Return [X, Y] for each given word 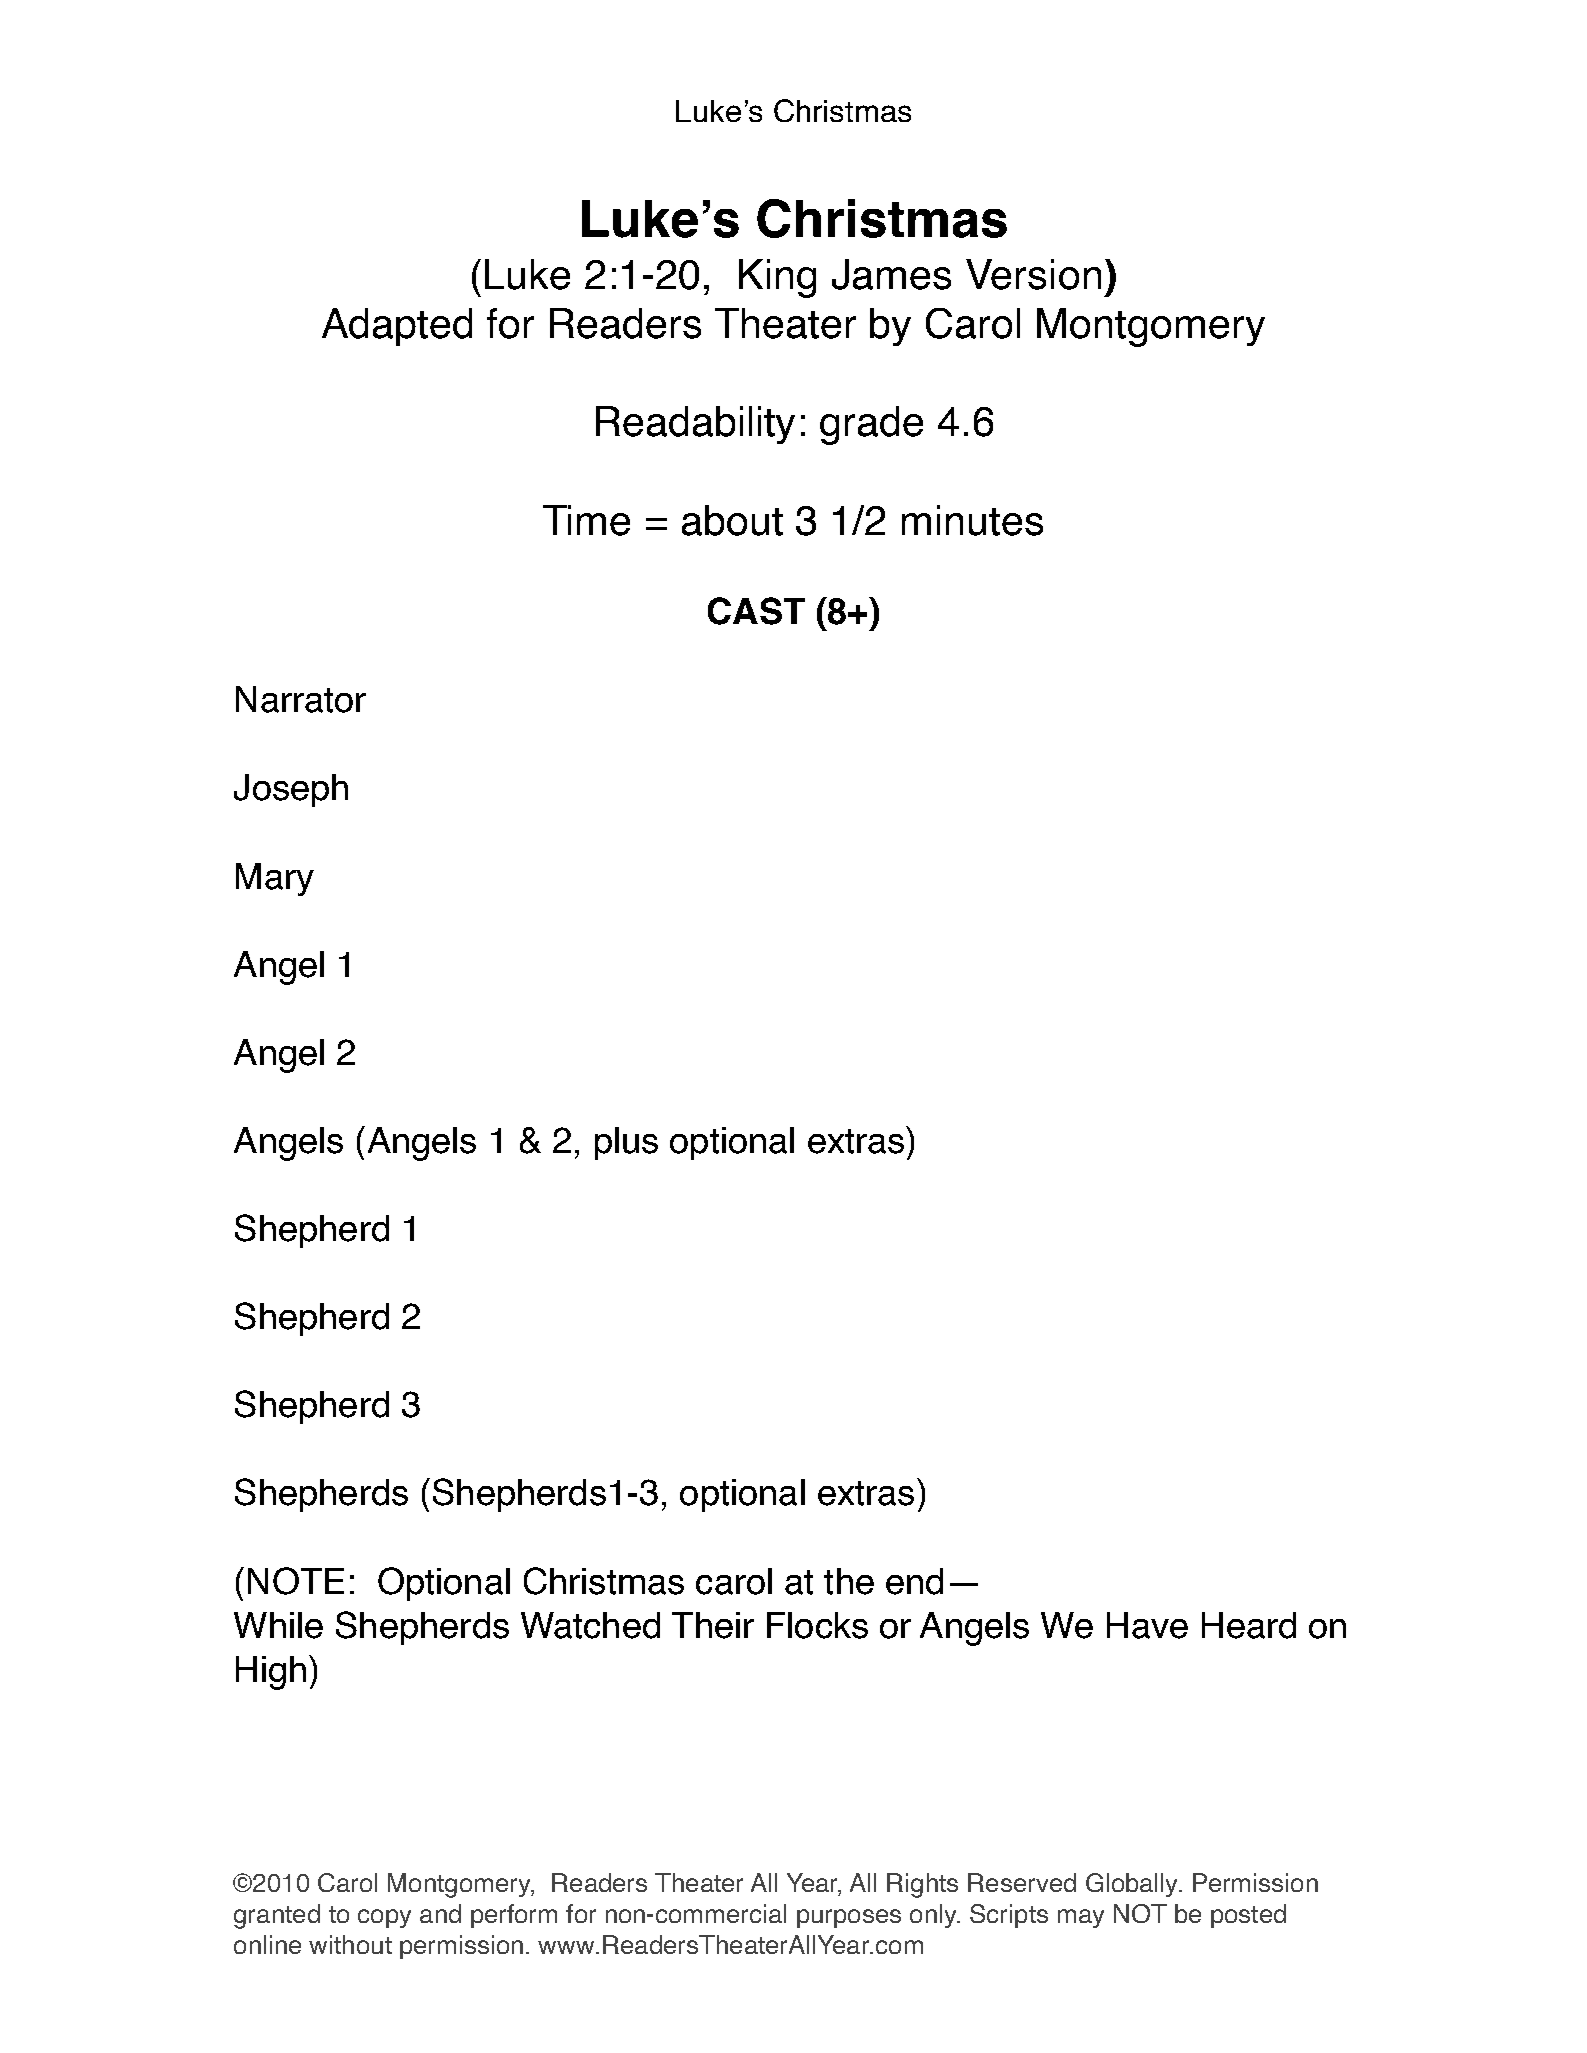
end [914, 1581]
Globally [1133, 1885]
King [777, 278]
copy [384, 1918]
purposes [849, 1918]
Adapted [397, 327]
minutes [972, 520]
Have [1147, 1625]
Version [1033, 274]
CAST [756, 611]
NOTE [296, 1581]
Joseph [291, 790]
